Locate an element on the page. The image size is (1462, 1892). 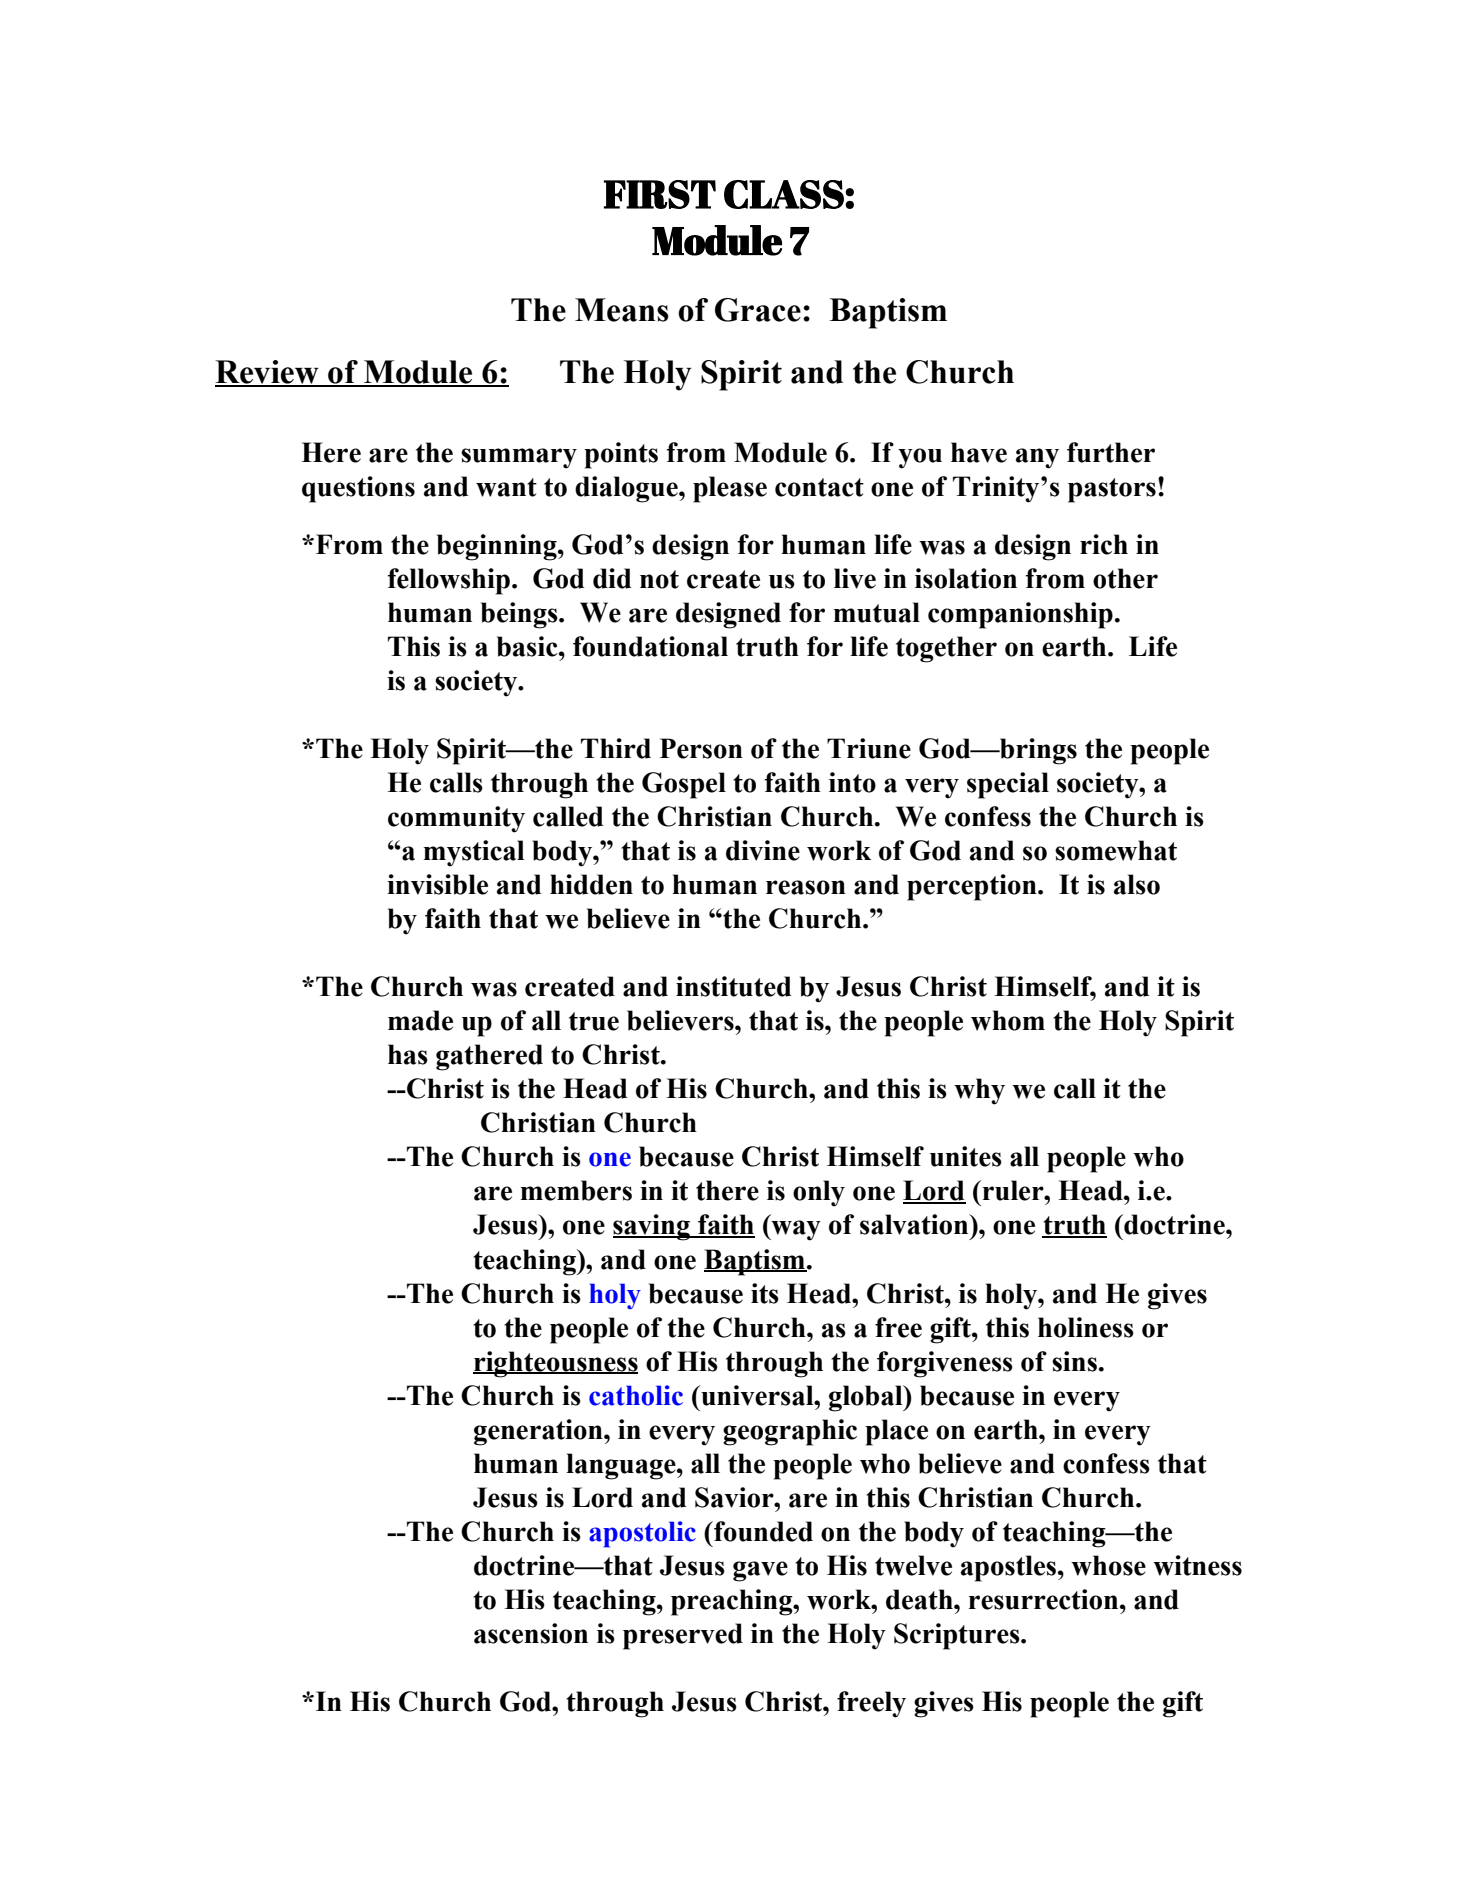
reason is located at coordinates (806, 887).
